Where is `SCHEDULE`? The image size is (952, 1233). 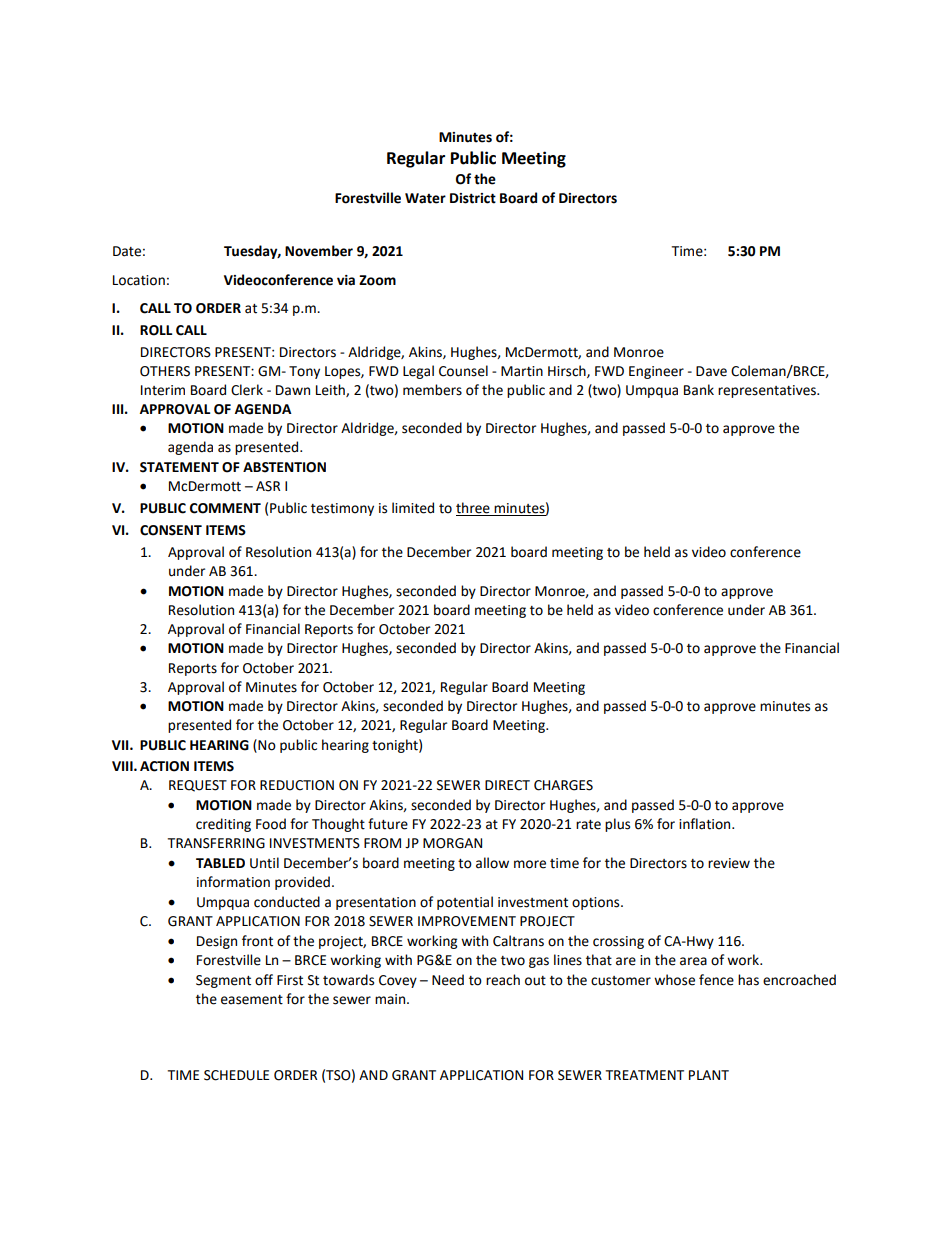 SCHEDULE is located at coordinates (236, 1075).
